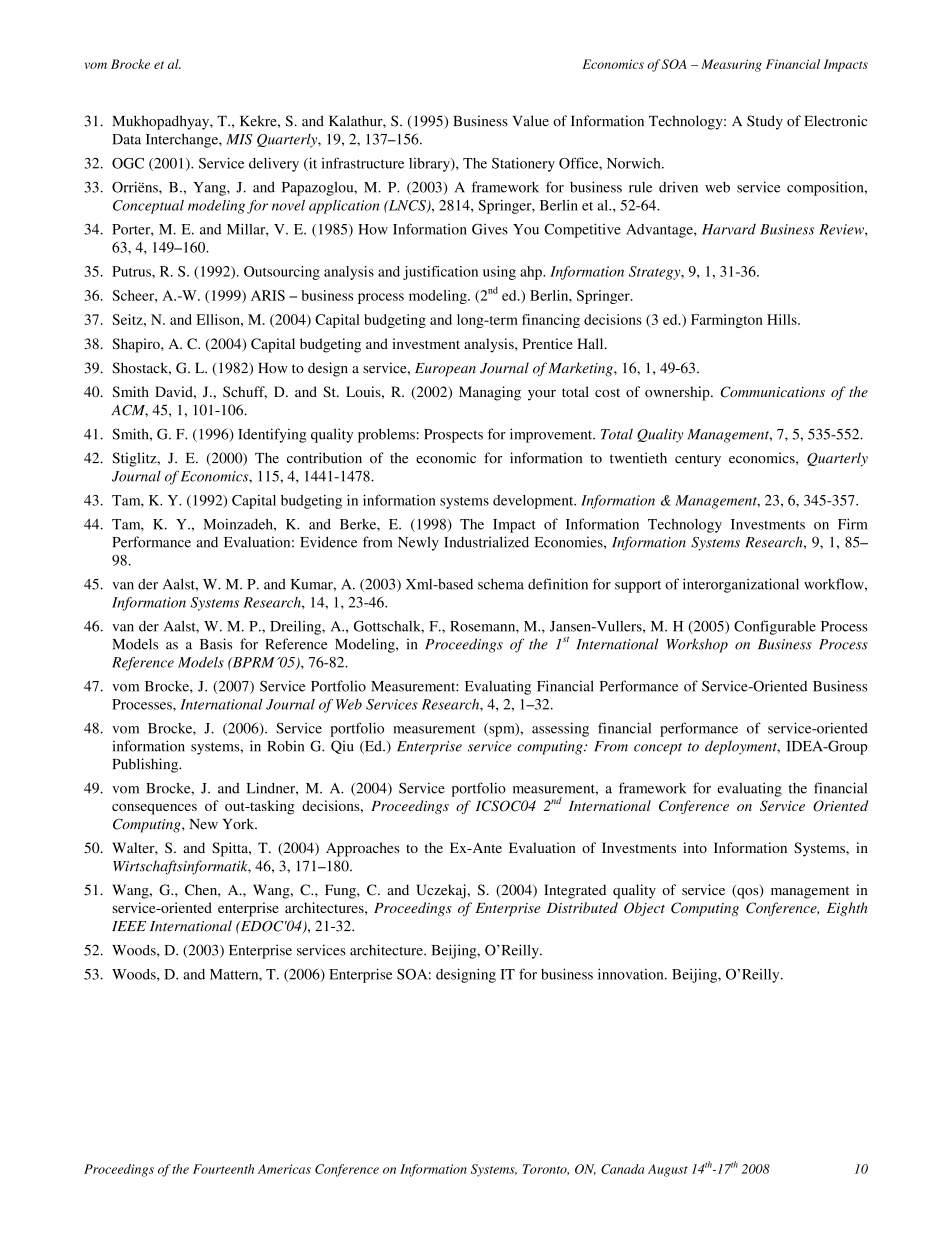  Describe the element at coordinates (223, 1169) in the image. I see `Fourteenth` at that location.
